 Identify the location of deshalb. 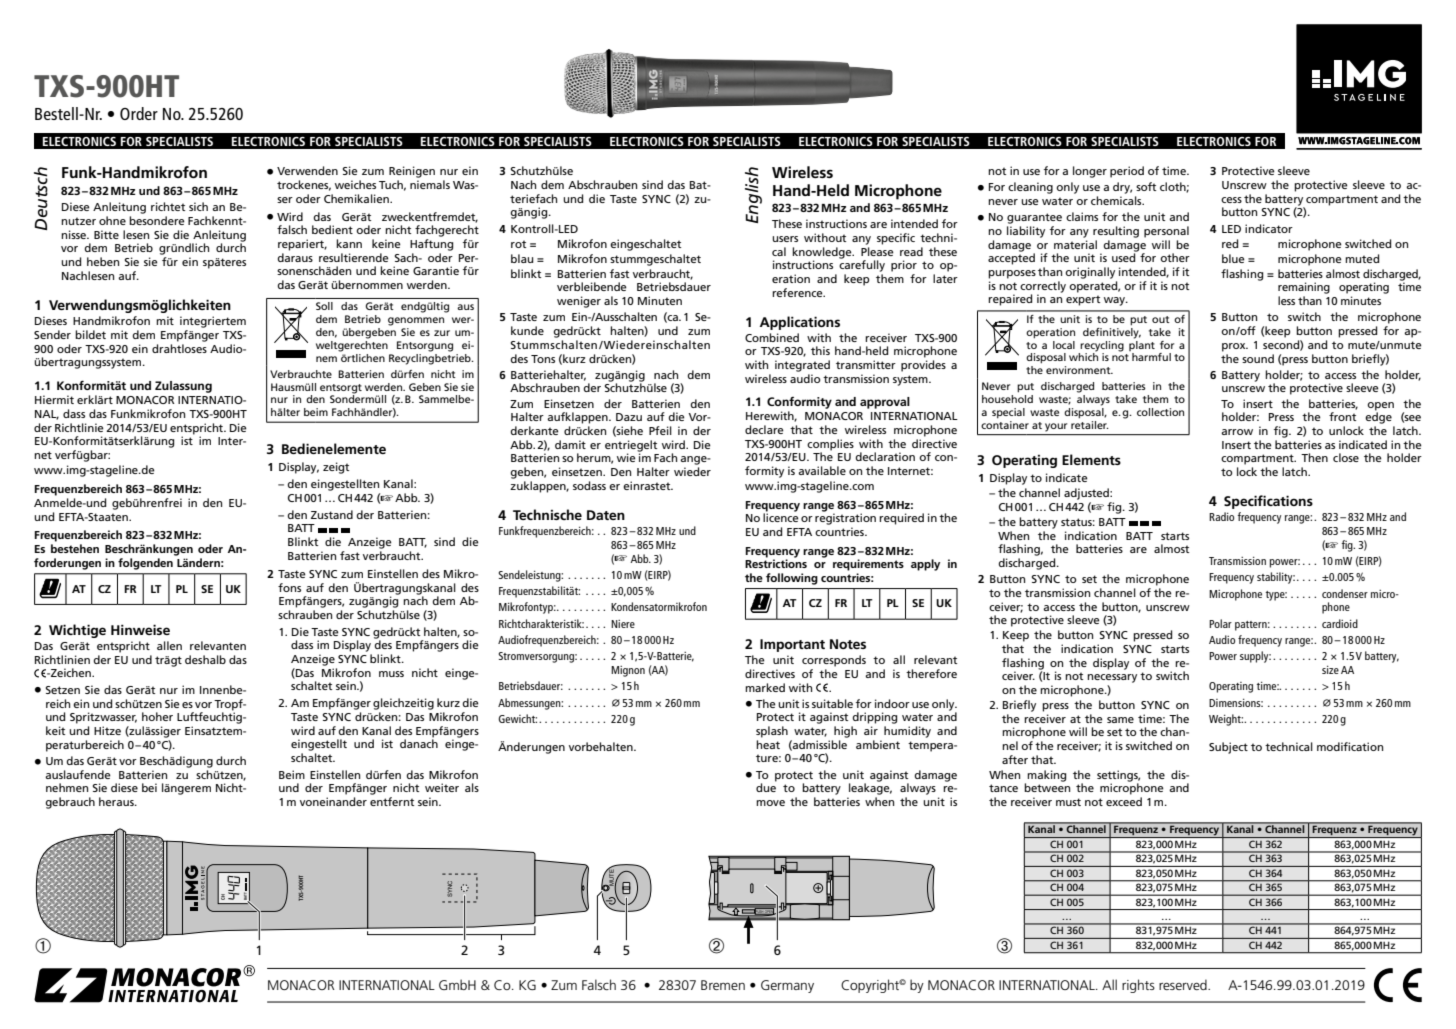
(205, 659).
